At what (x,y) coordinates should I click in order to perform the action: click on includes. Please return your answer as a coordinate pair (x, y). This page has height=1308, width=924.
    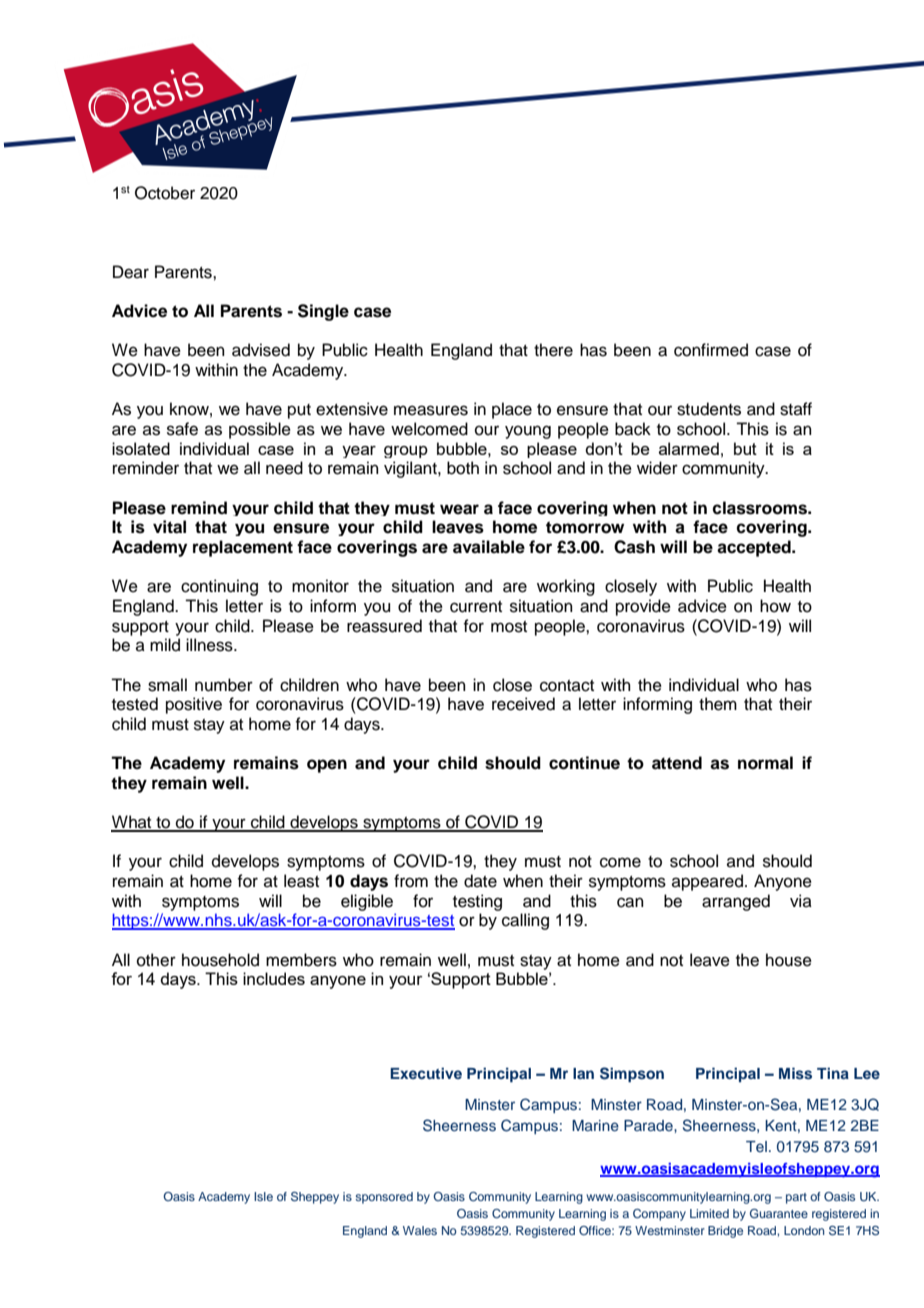
    Looking at the image, I should click on (274, 978).
